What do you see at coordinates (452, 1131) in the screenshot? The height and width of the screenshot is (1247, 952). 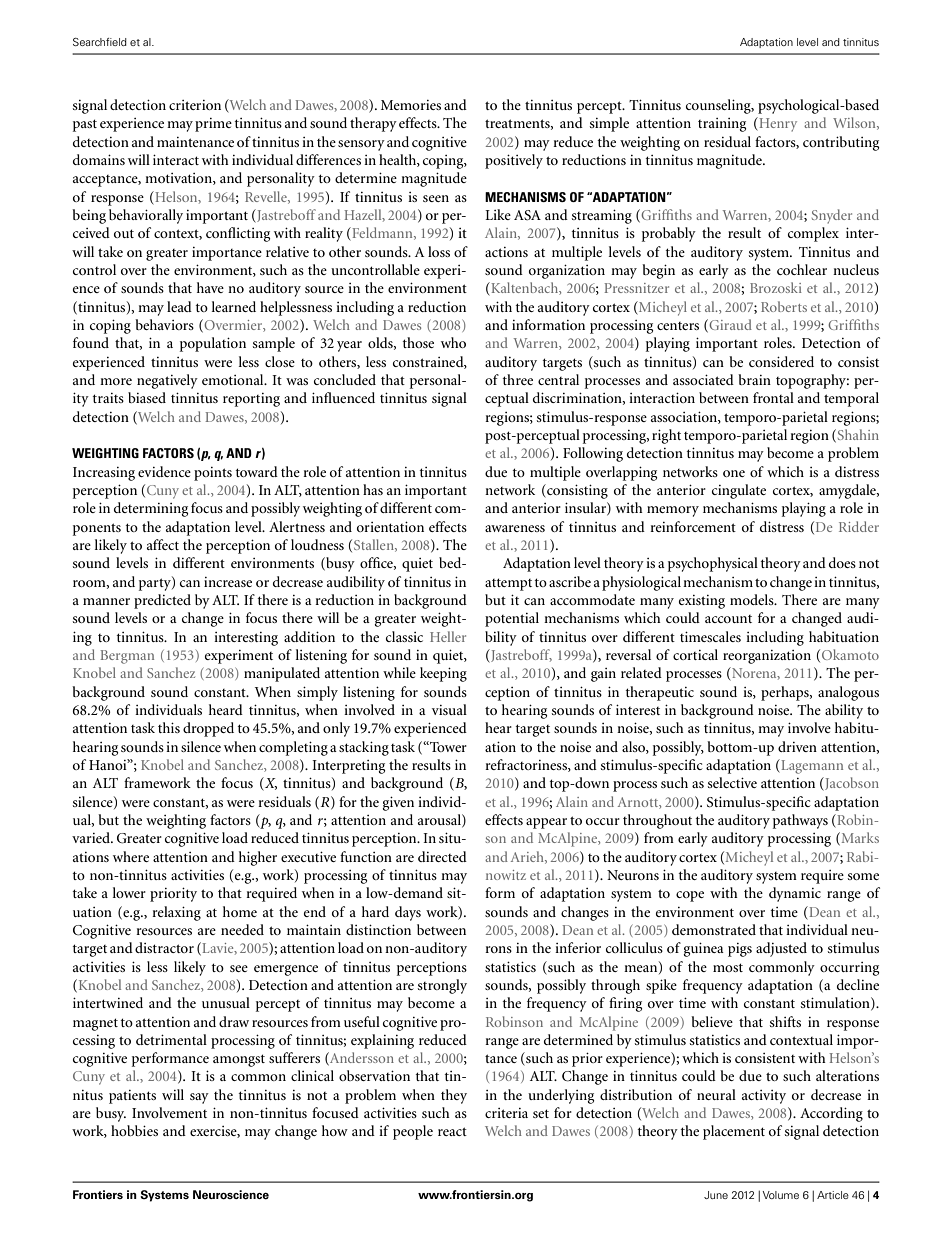 I see `react` at bounding box center [452, 1131].
